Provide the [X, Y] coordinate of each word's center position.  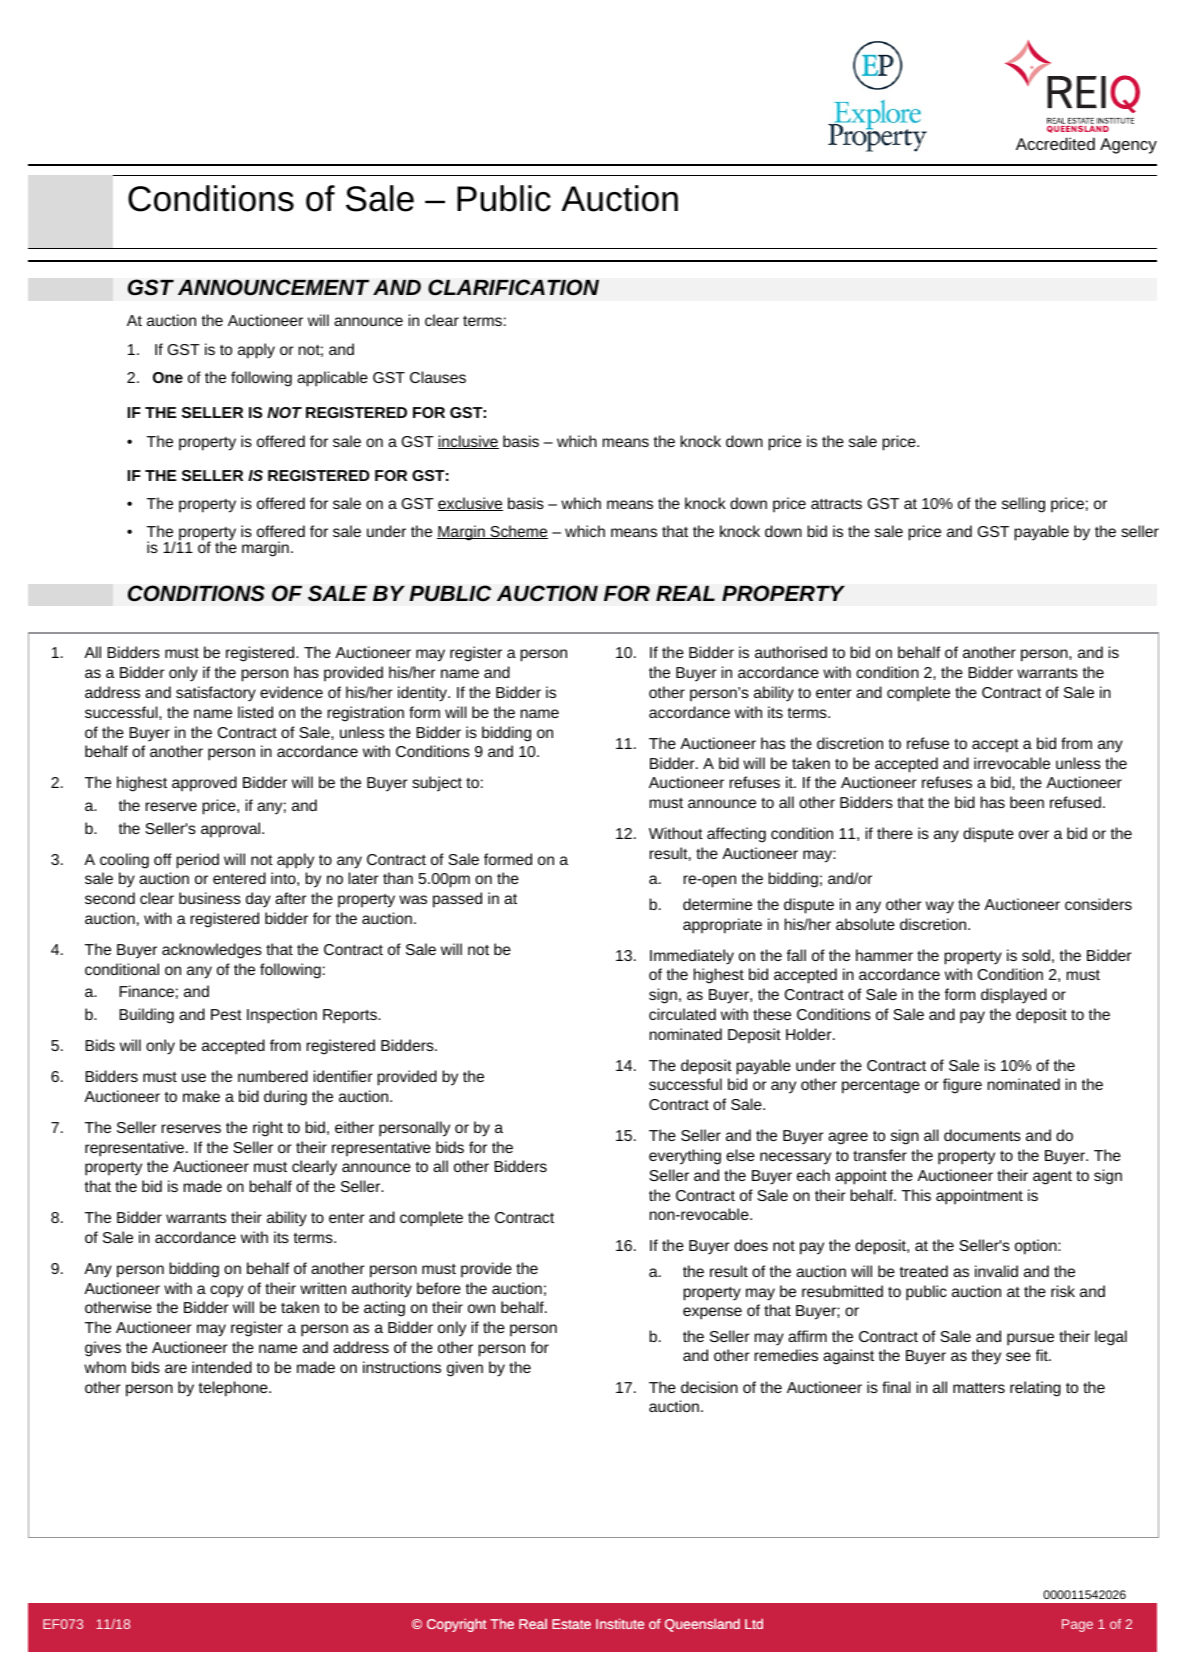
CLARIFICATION [513, 287]
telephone [234, 1389]
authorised [791, 652]
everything [685, 1157]
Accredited [1055, 143]
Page [1077, 1625]
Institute [620, 1623]
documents [982, 1135]
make [201, 1096]
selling [1023, 505]
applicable [332, 379]
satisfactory [216, 694]
